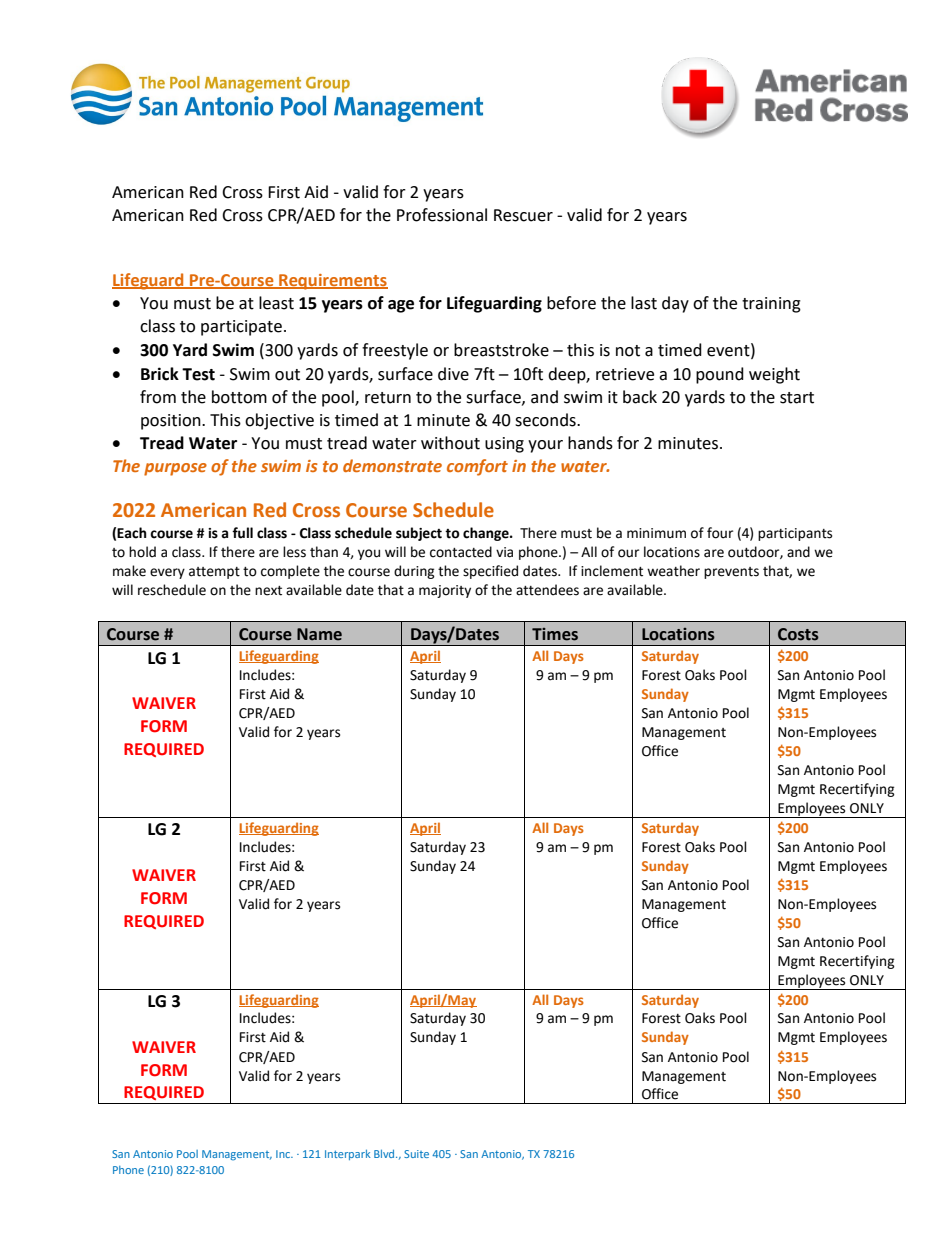 The image size is (952, 1233). Describe the element at coordinates (319, 634) in the screenshot. I see `Name` at that location.
